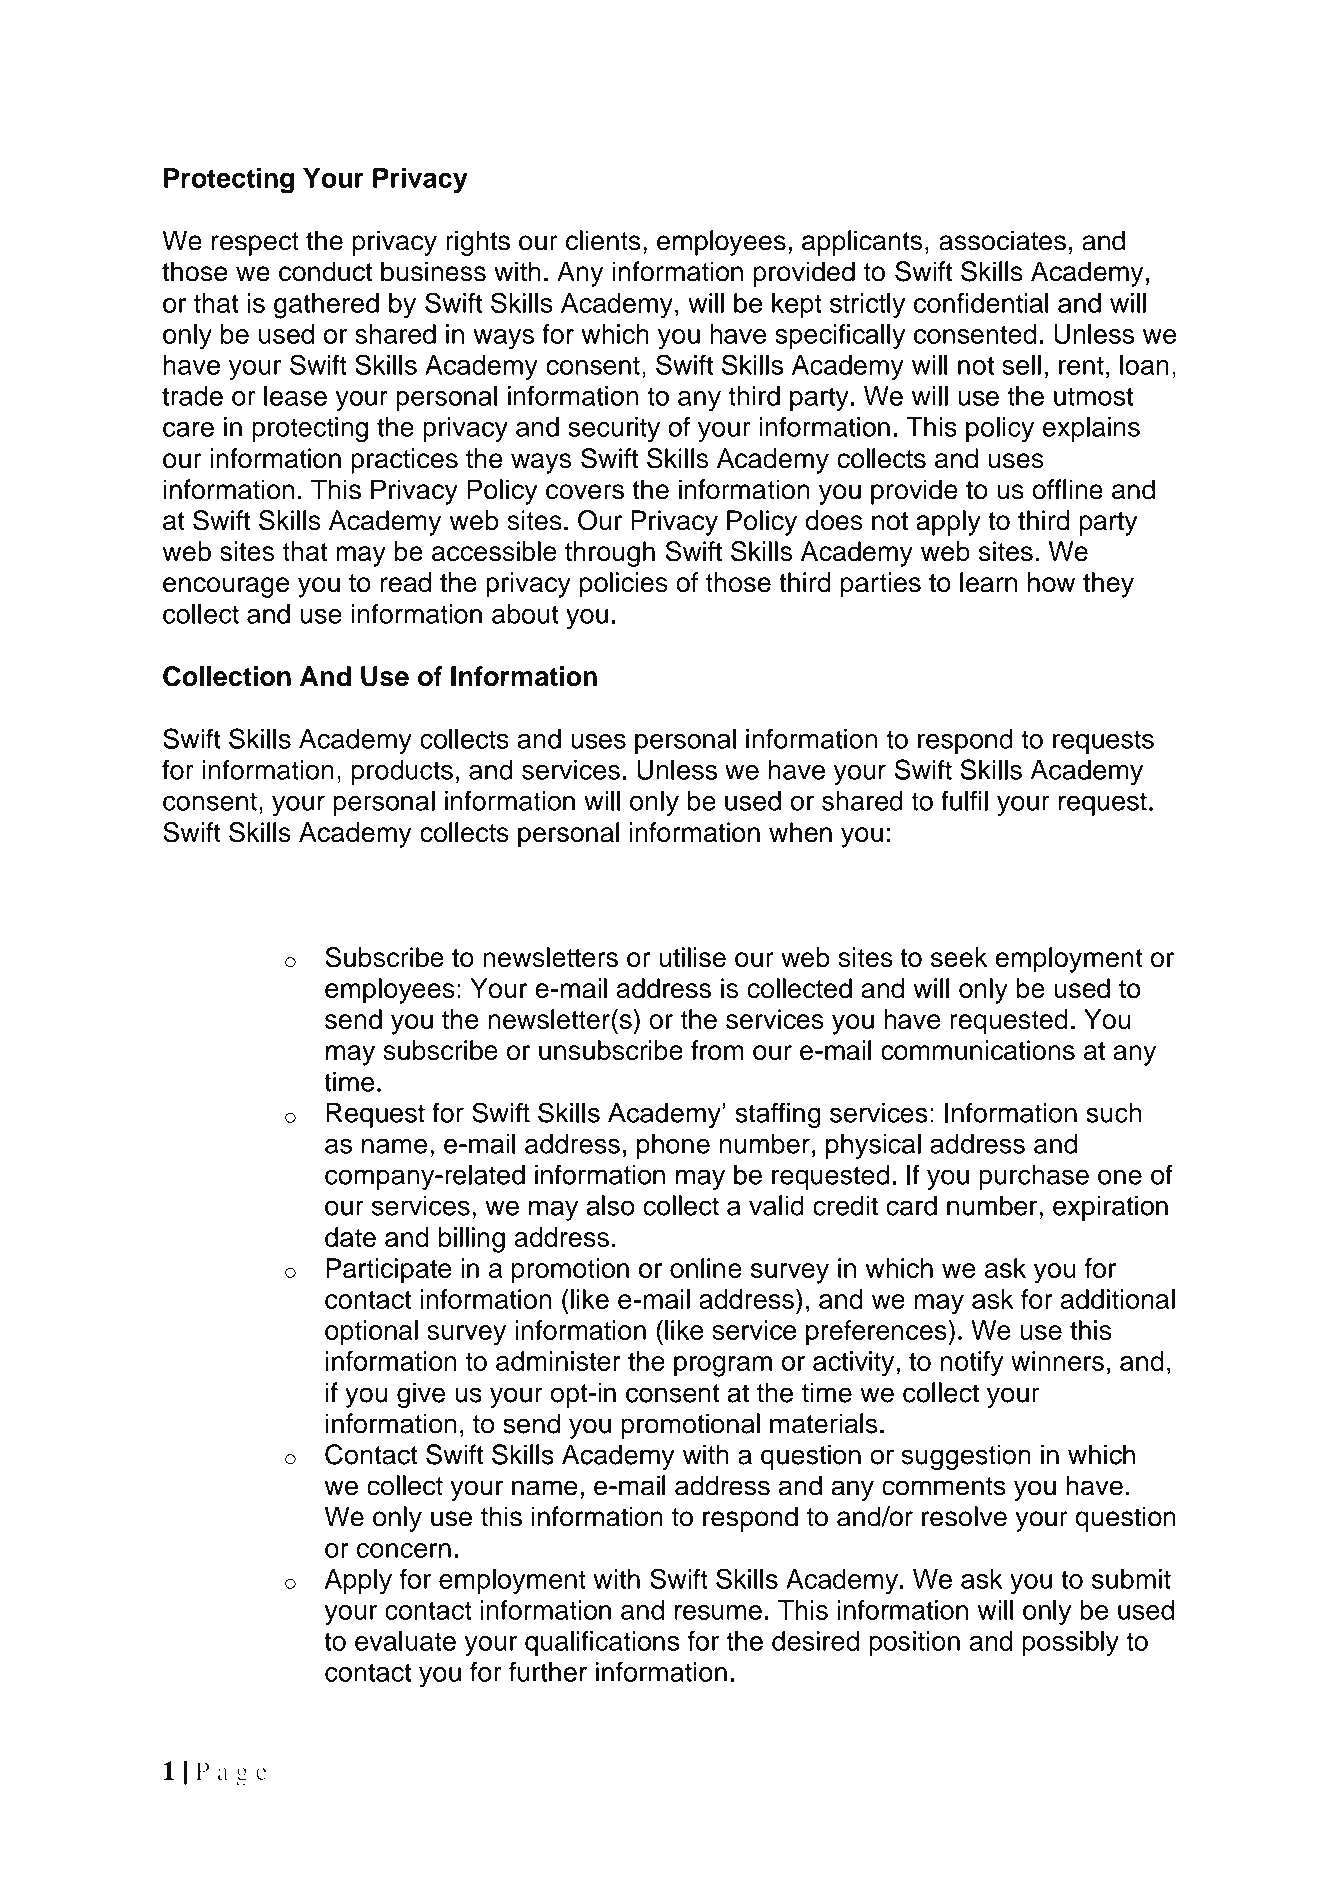 The image size is (1340, 1896). What do you see at coordinates (718, 1612) in the page?
I see `resume` at bounding box center [718, 1612].
